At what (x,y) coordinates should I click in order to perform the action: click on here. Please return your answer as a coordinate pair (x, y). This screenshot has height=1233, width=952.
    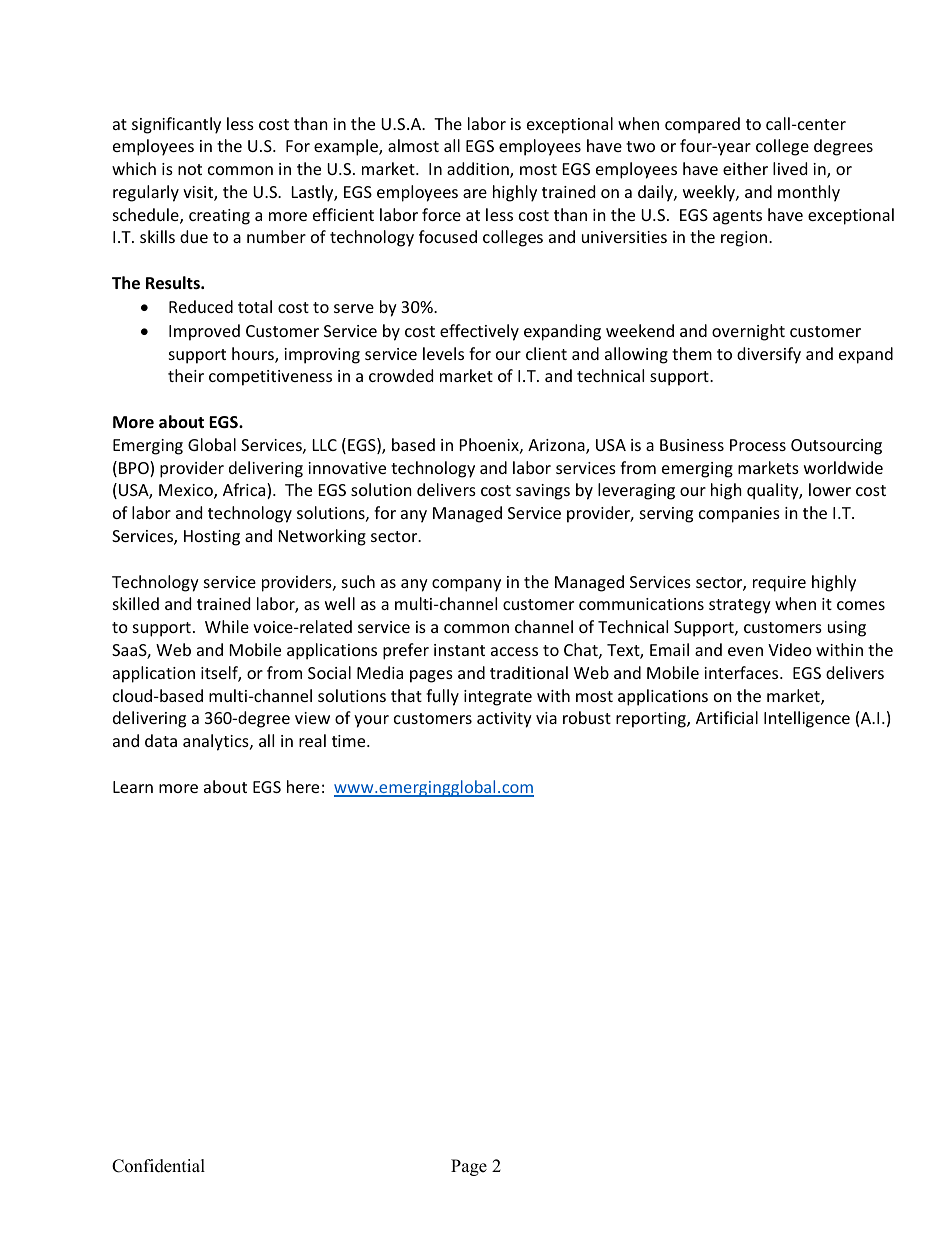
    Looking at the image, I should click on (303, 786).
